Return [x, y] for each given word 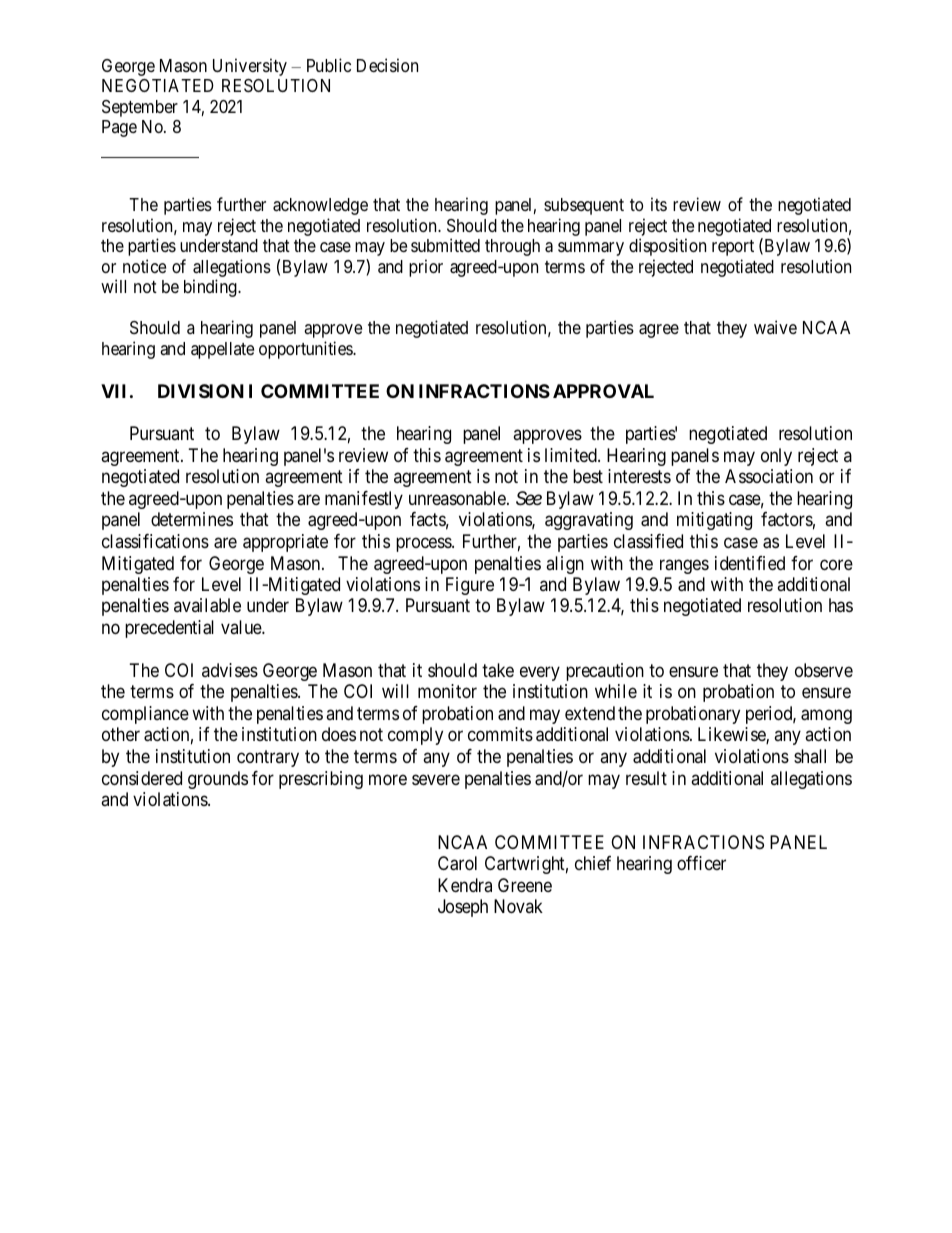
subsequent [584, 206]
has [841, 605]
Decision [387, 65]
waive [775, 327]
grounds [218, 780]
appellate [222, 350]
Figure [470, 586]
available [207, 605]
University [250, 67]
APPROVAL [603, 391]
